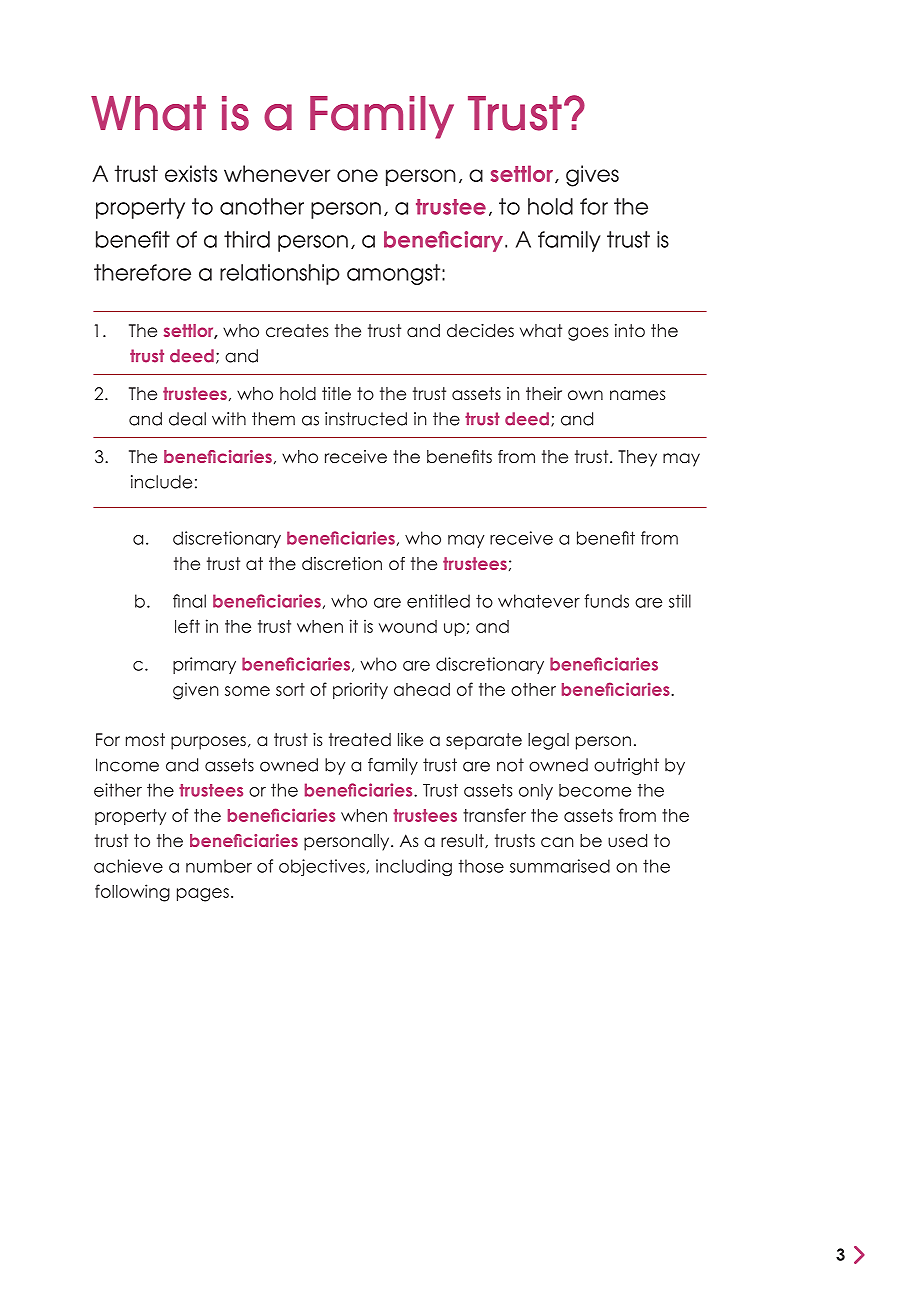 The height and width of the screenshot is (1308, 924). Describe the element at coordinates (588, 334) in the screenshot. I see `goes` at that location.
